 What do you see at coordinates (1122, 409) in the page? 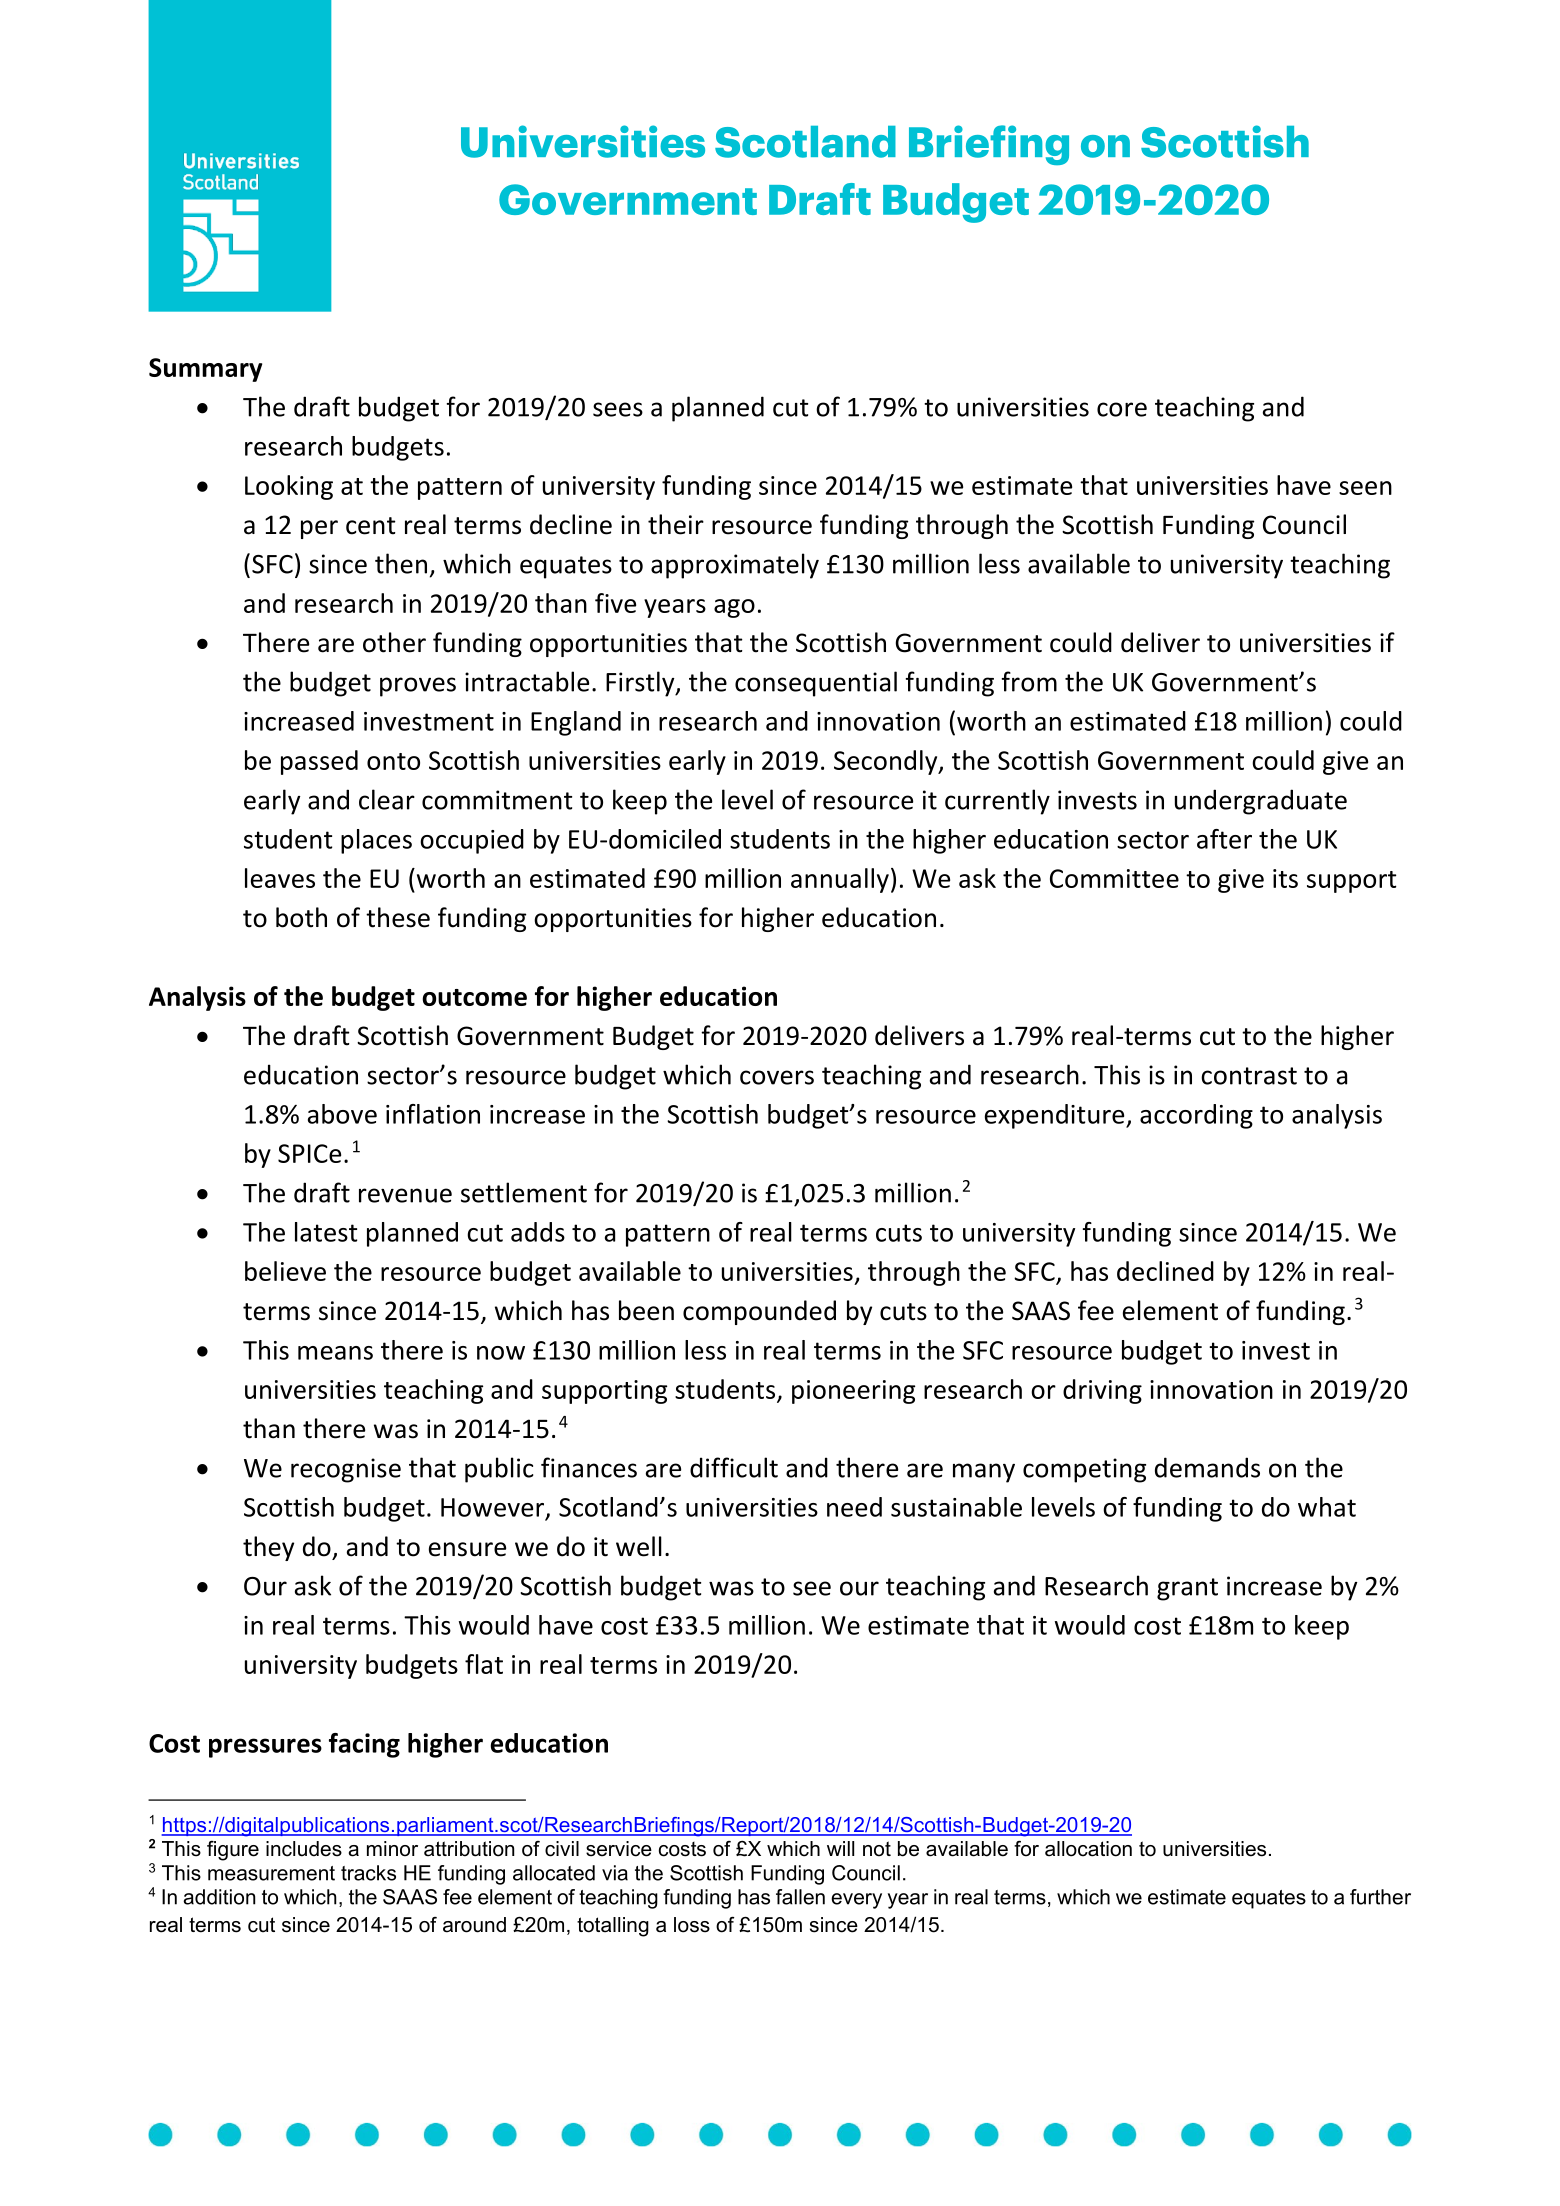
I see `core` at bounding box center [1122, 409].
